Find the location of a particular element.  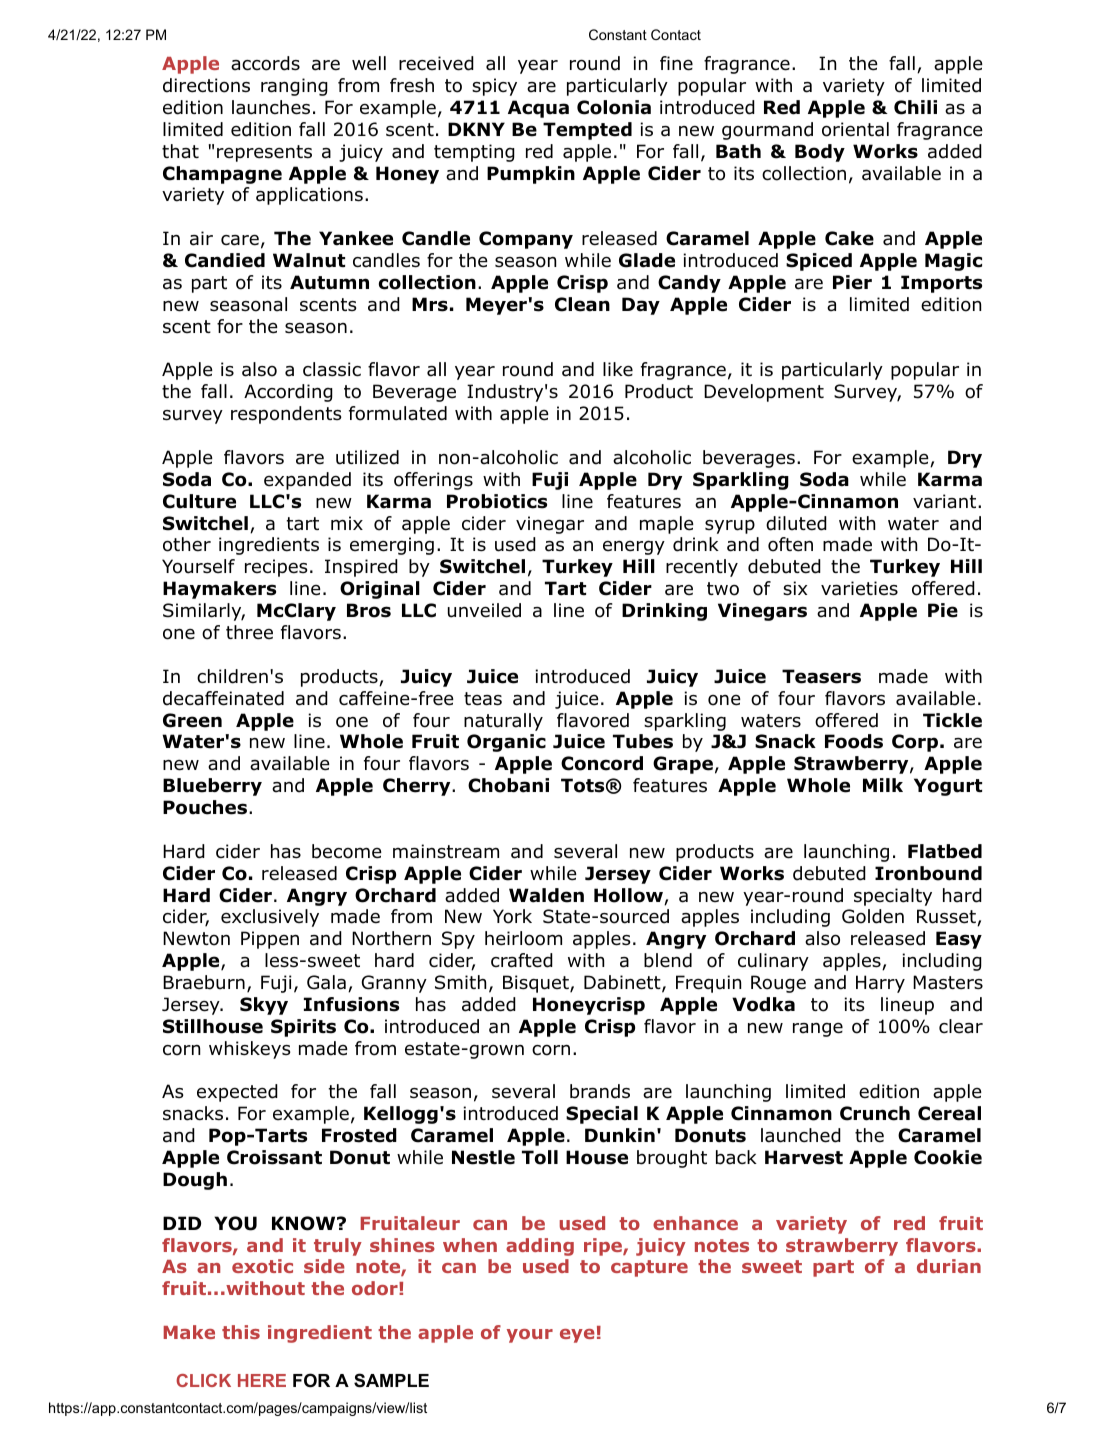

Development is located at coordinates (764, 393).
